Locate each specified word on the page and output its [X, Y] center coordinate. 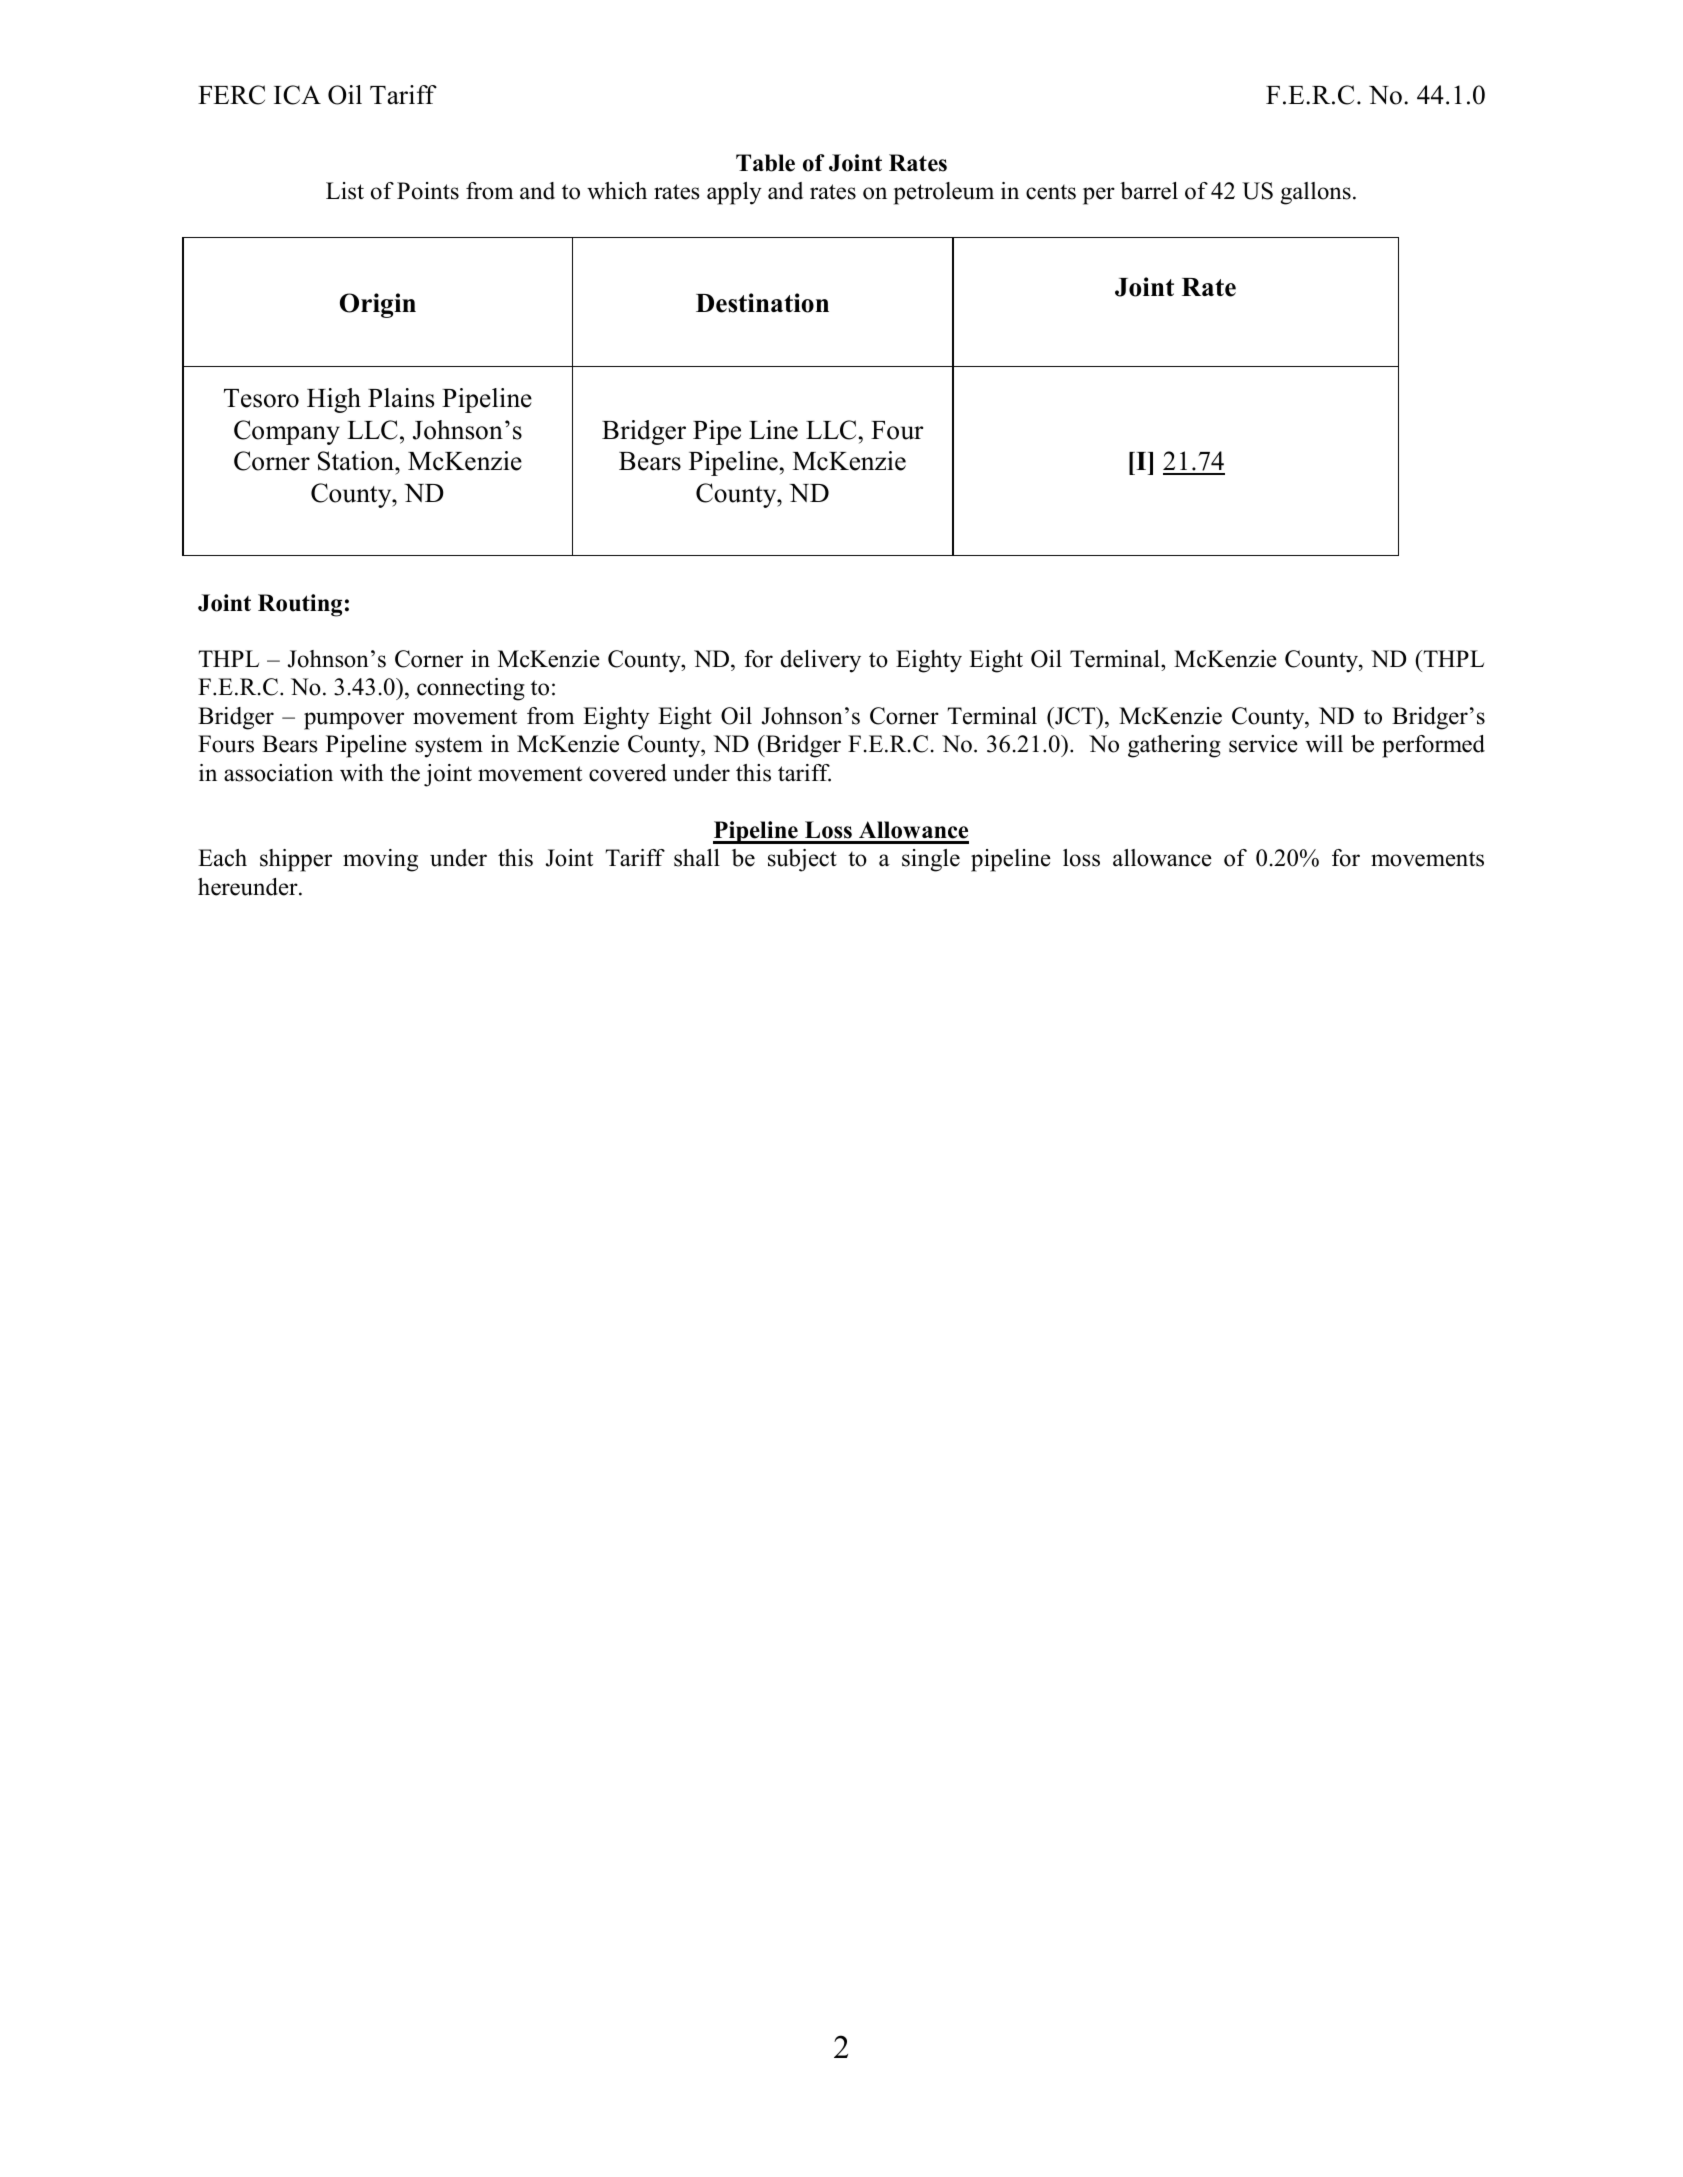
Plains [401, 398]
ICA [297, 95]
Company [287, 432]
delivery [821, 661]
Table [765, 163]
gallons [1316, 193]
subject [802, 860]
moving [380, 860]
